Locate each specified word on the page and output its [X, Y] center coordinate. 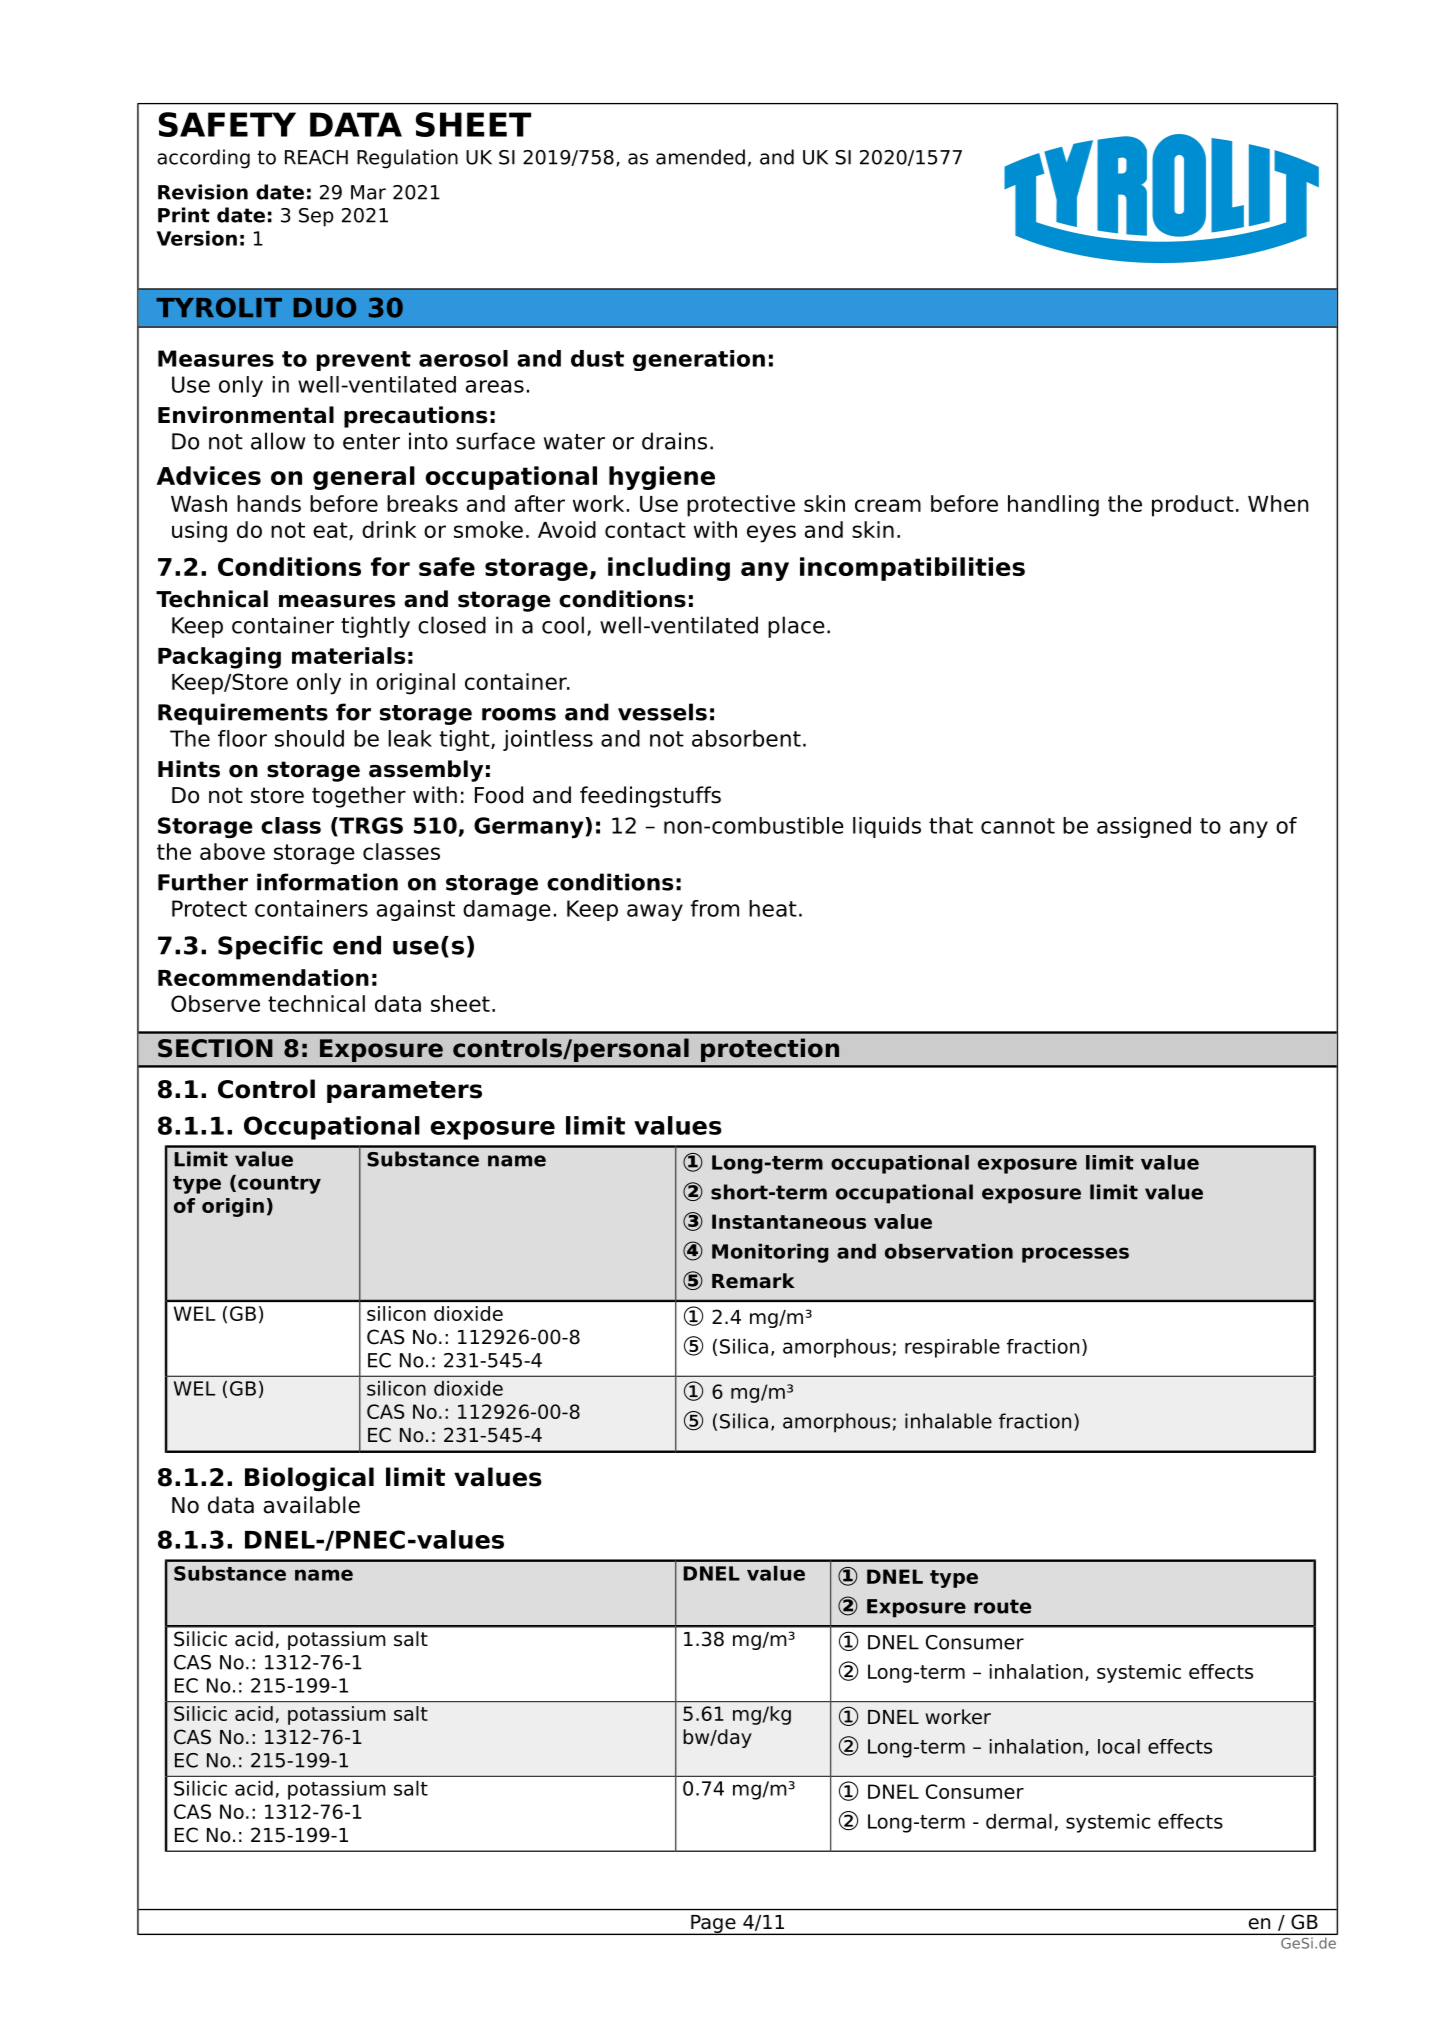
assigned [1144, 827]
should [309, 738]
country [279, 1185]
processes [1075, 1255]
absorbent [746, 738]
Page [713, 1925]
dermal [1019, 1821]
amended [700, 157]
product [1193, 506]
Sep [316, 217]
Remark [753, 1281]
